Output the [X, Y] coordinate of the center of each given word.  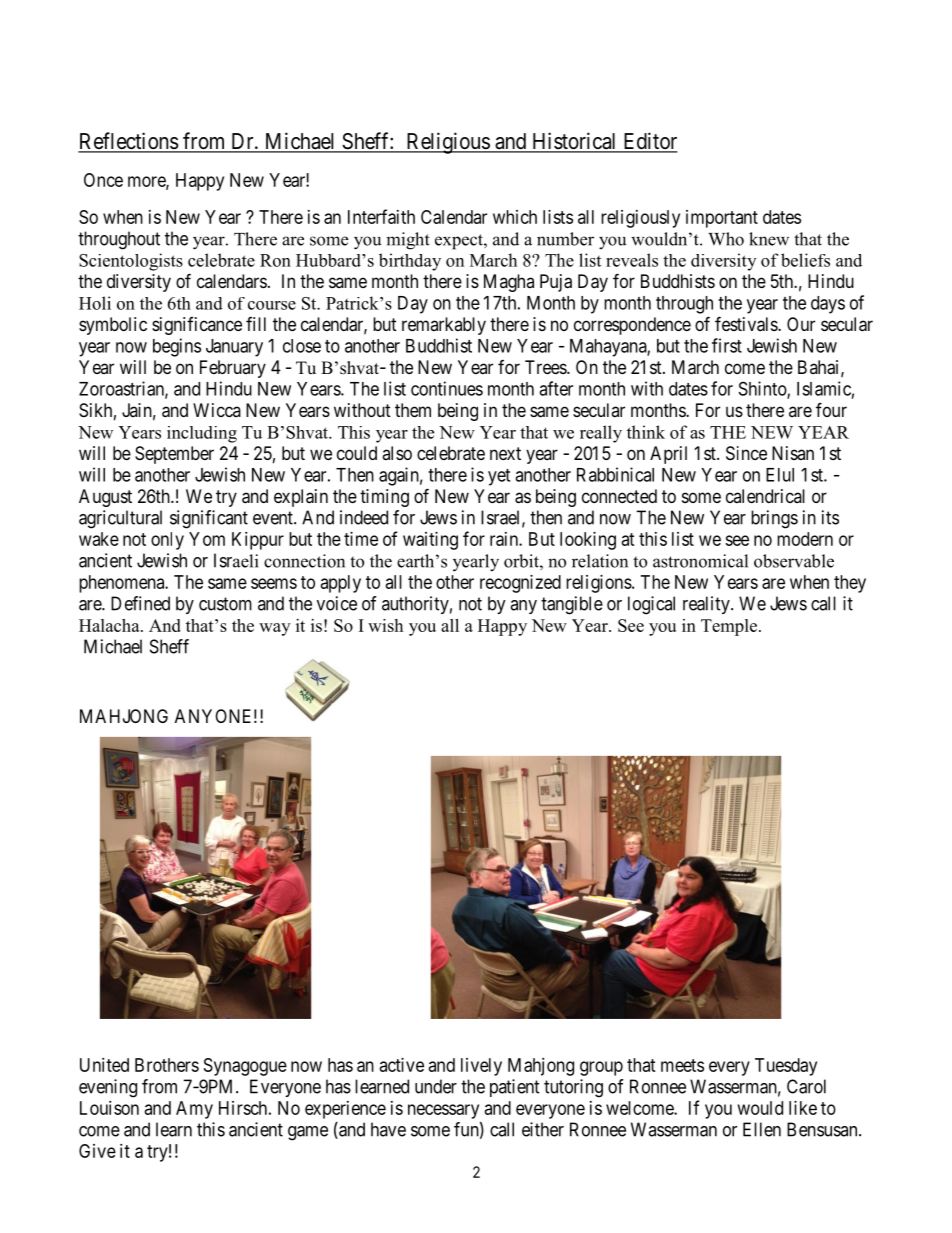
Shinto [763, 389]
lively [481, 1067]
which [515, 217]
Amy [194, 1110]
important [722, 219]
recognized [520, 584]
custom [225, 604]
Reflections [128, 142]
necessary [443, 1111]
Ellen [762, 1129]
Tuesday [786, 1067]
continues [447, 388]
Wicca [217, 410]
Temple [730, 627]
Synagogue [245, 1067]
